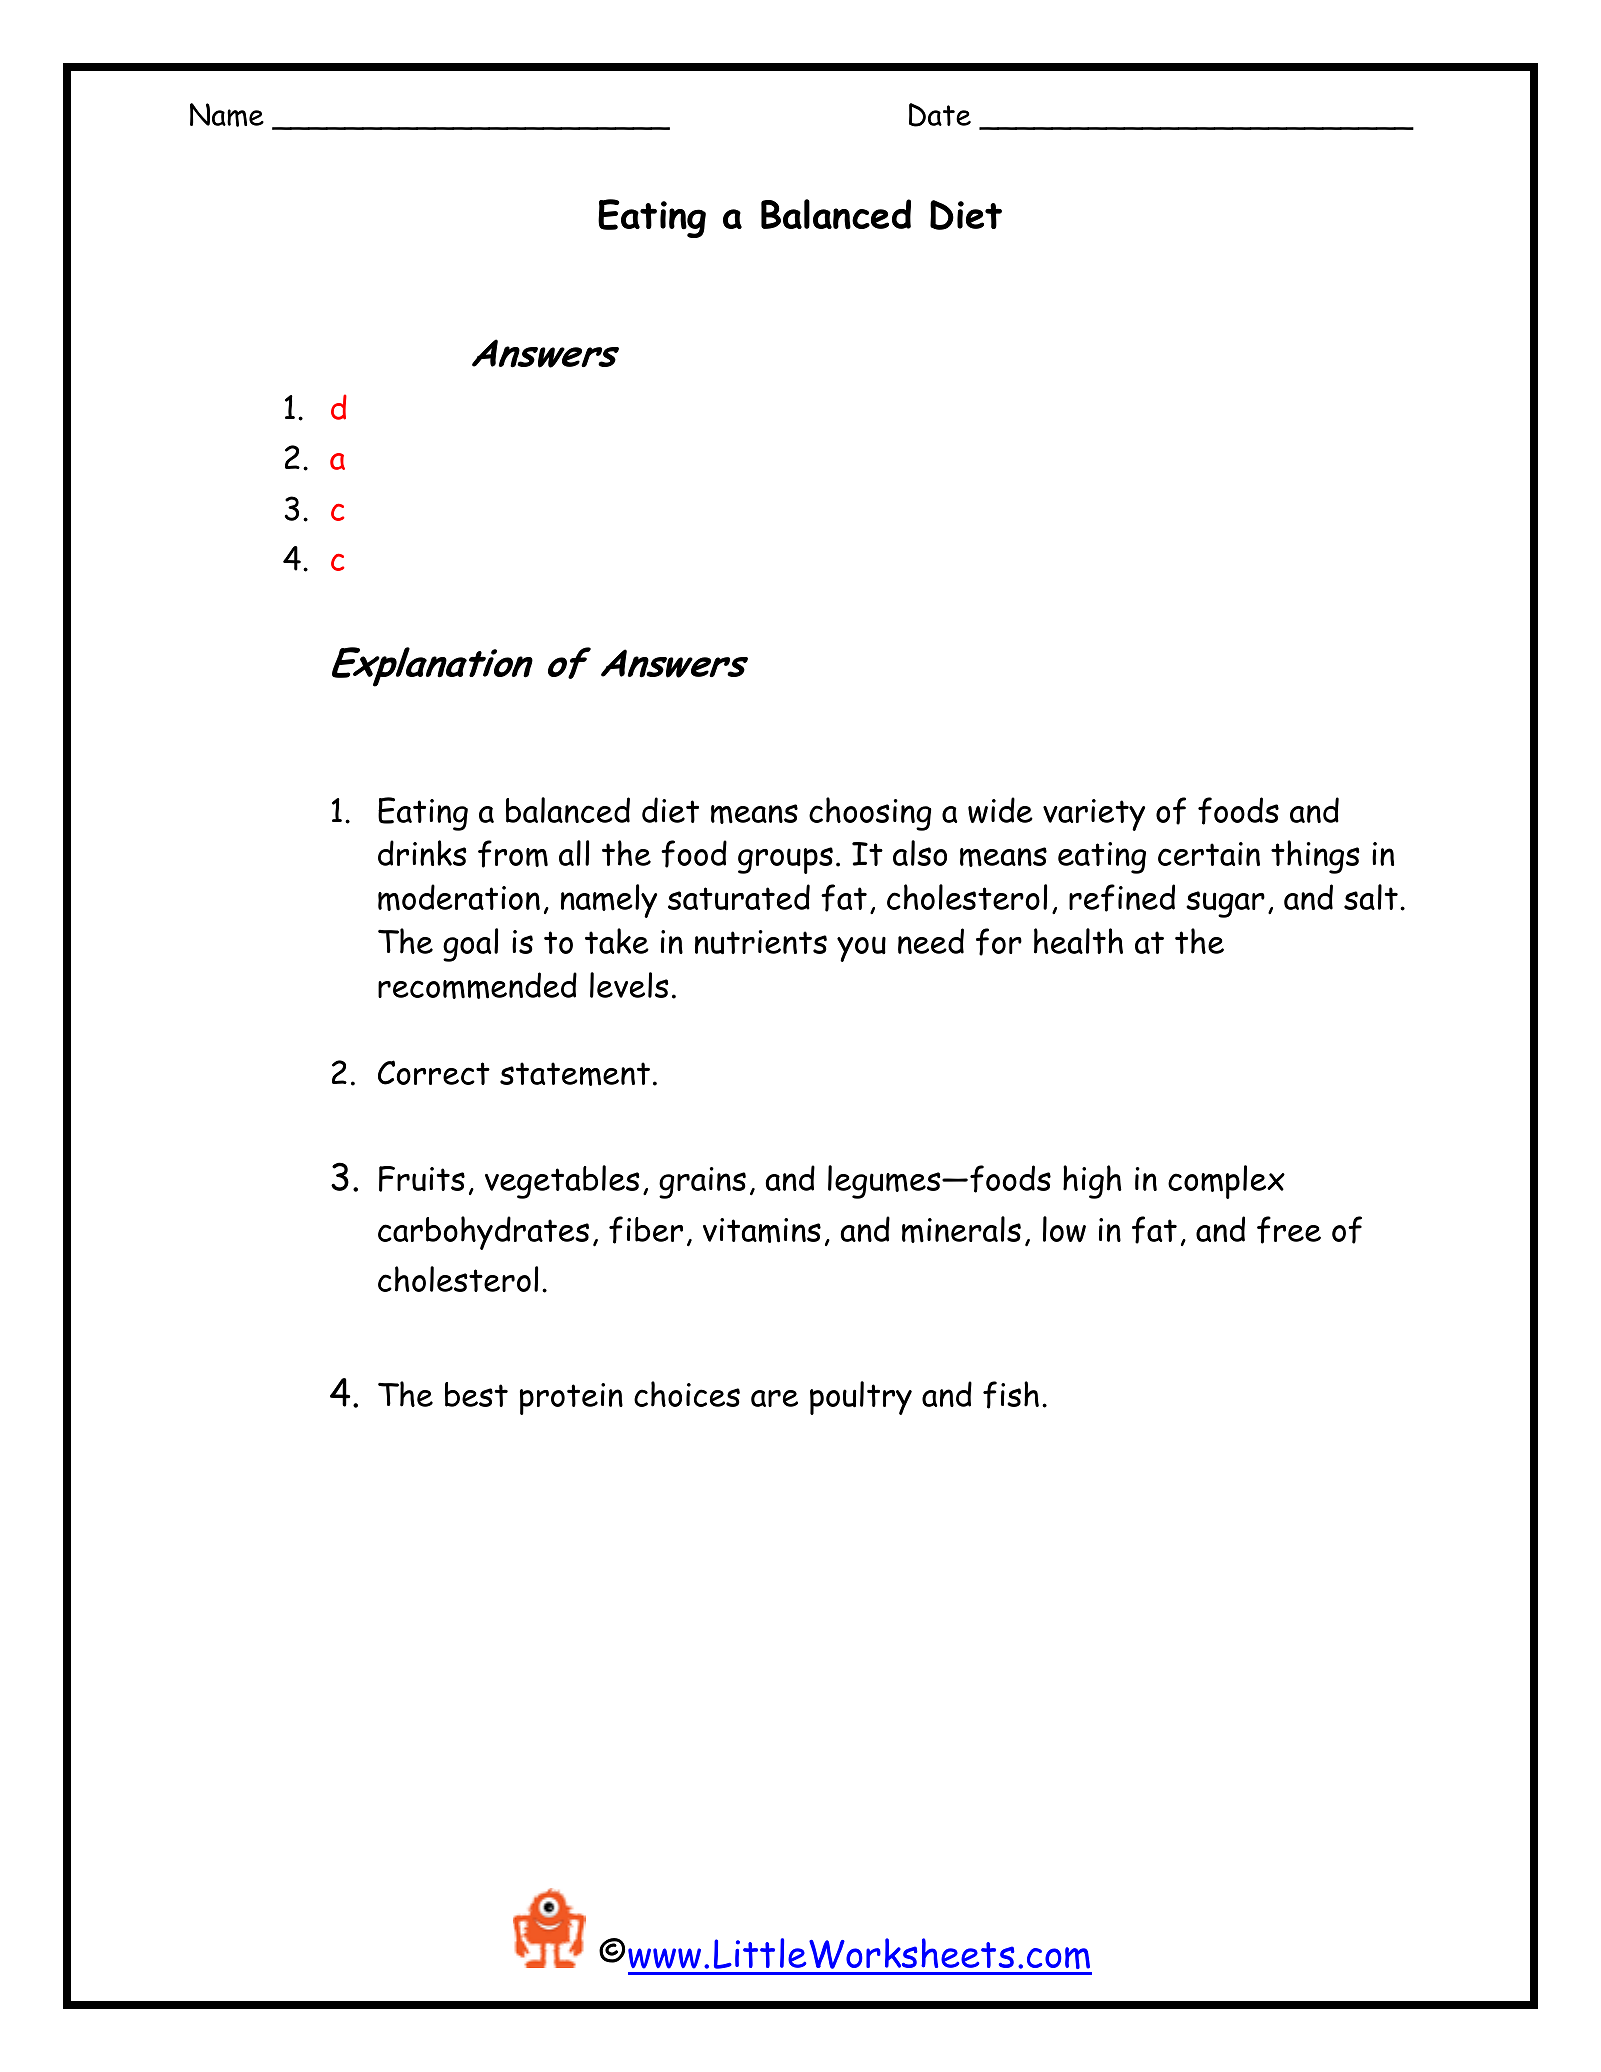 The height and width of the document is (2072, 1601). Describe the element at coordinates (861, 949) in the document. I see `you` at that location.
